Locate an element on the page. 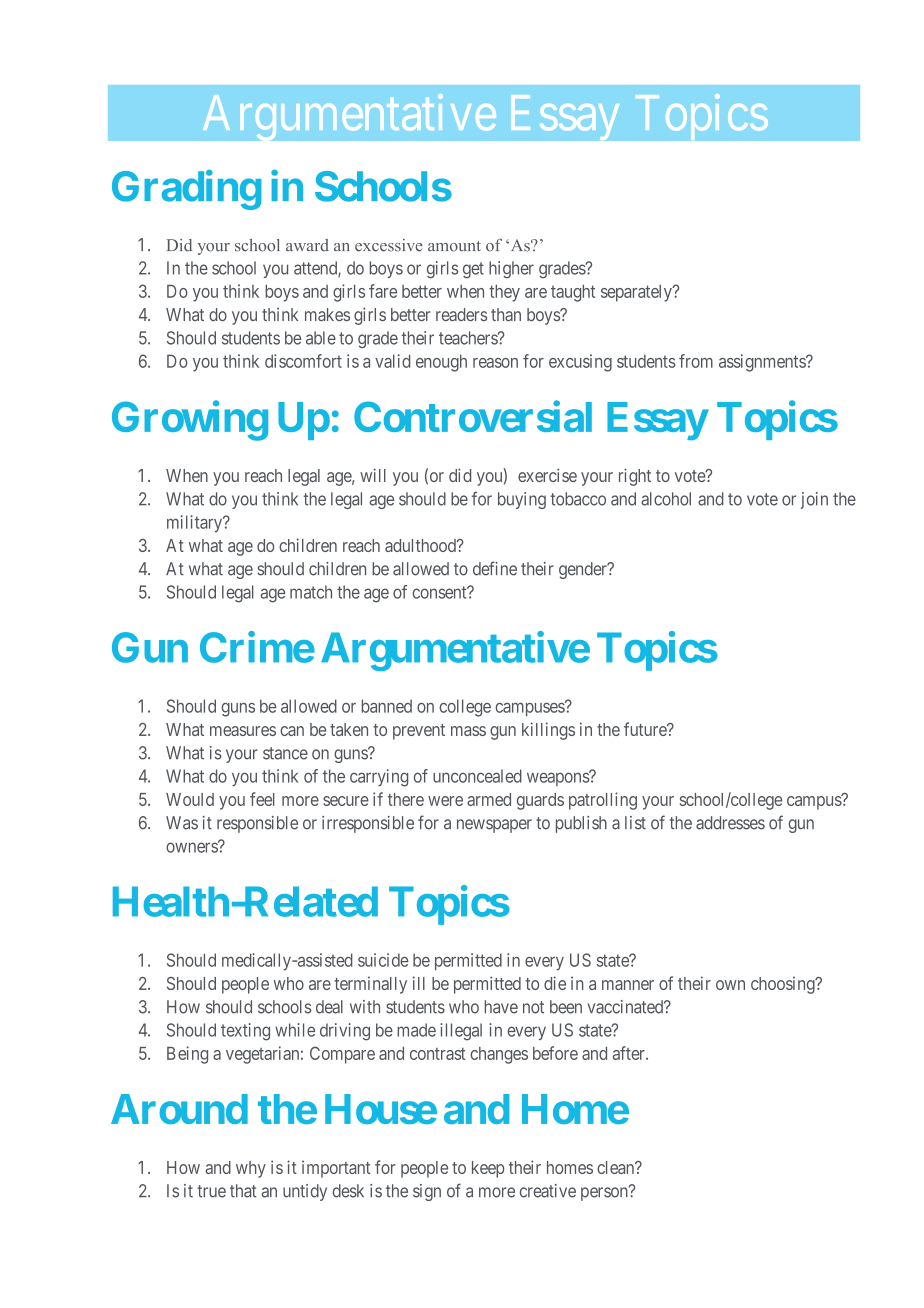  buying is located at coordinates (522, 500).
